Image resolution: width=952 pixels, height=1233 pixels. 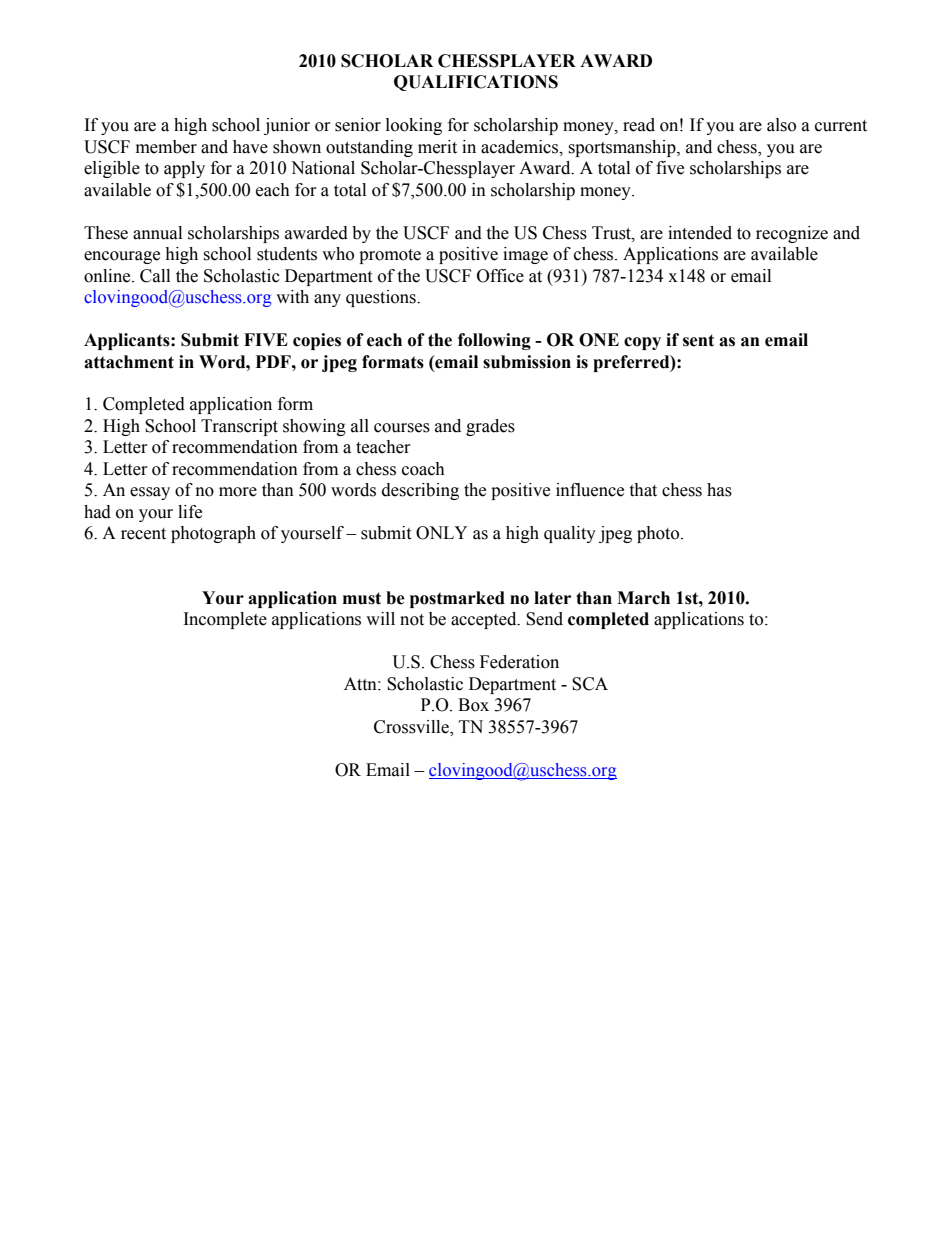 I want to click on QUALIFICATIONS, so click(x=476, y=83).
